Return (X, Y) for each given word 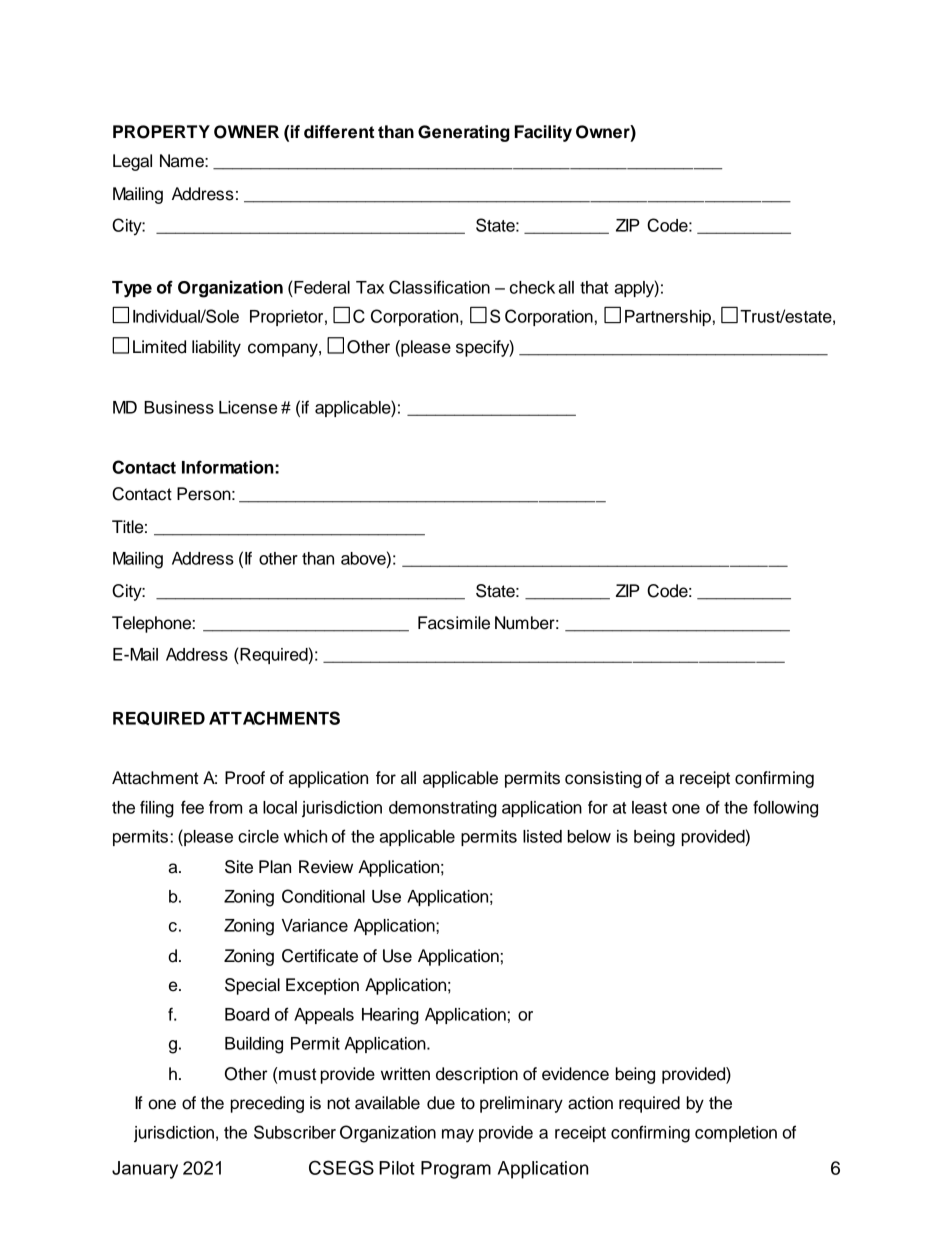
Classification (439, 287)
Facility (543, 133)
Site (239, 867)
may (458, 1136)
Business (179, 407)
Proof (245, 778)
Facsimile (454, 623)
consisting (603, 779)
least (649, 807)
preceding (267, 1104)
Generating (464, 133)
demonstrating (443, 809)
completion (736, 1134)
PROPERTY (161, 132)
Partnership (668, 318)
